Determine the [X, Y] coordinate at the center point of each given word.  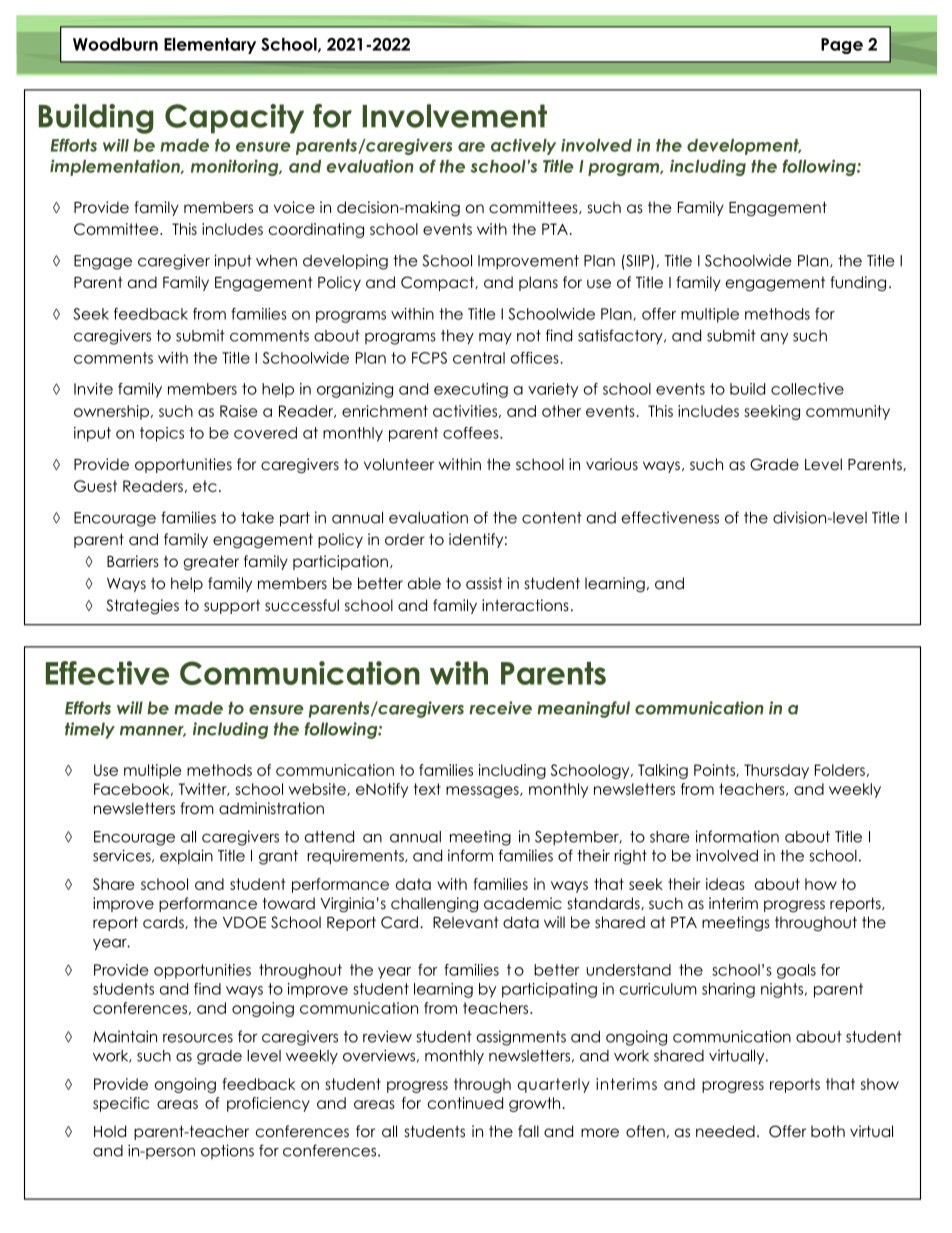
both [828, 1131]
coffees [472, 433]
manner [153, 731]
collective [807, 389]
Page [842, 46]
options [227, 1151]
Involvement [454, 116]
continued [465, 1103]
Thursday [776, 771]
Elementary [210, 46]
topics [162, 434]
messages [483, 792]
